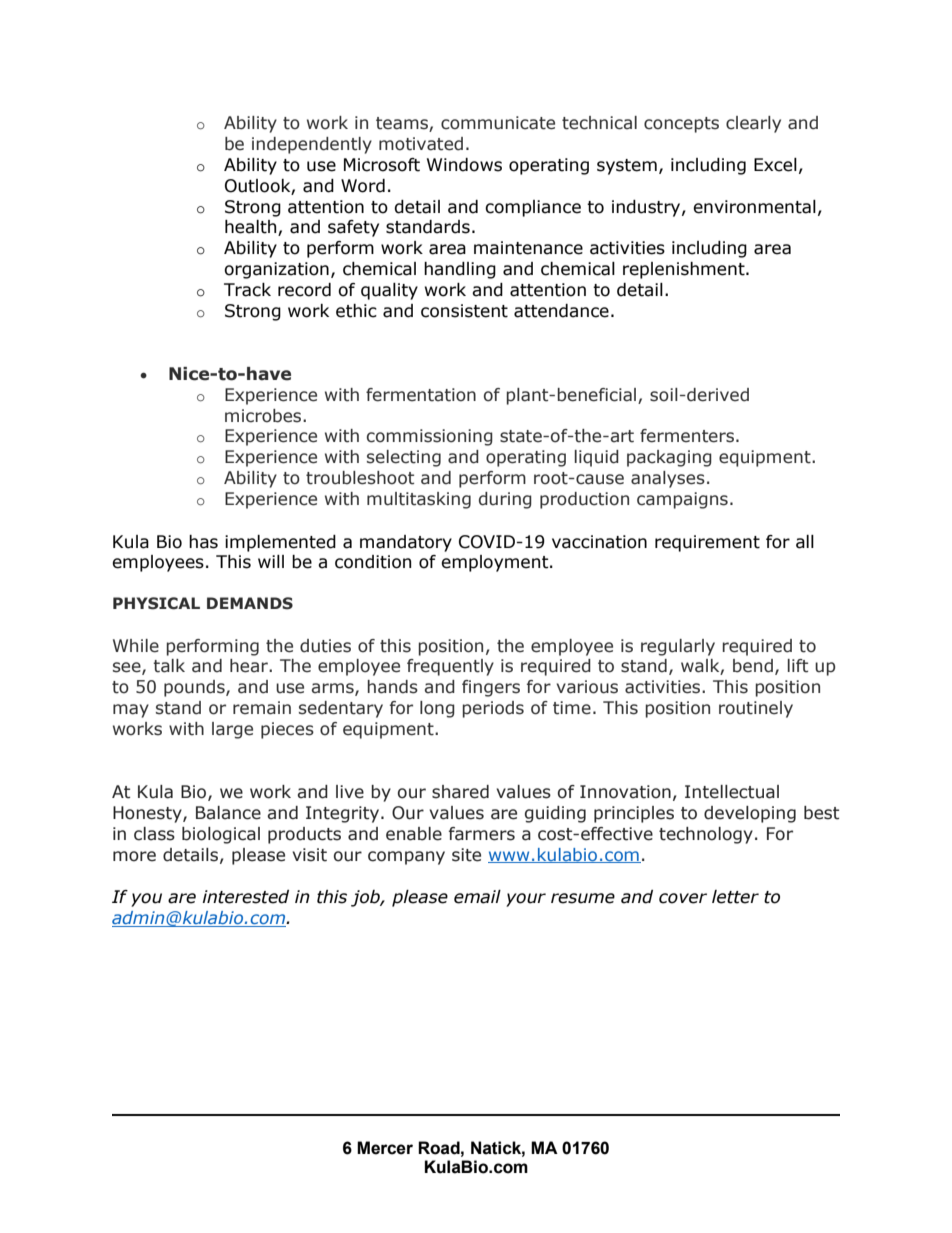 The width and height of the document is (952, 1233). What do you see at coordinates (385, 1148) in the document?
I see `Mercer` at bounding box center [385, 1148].
